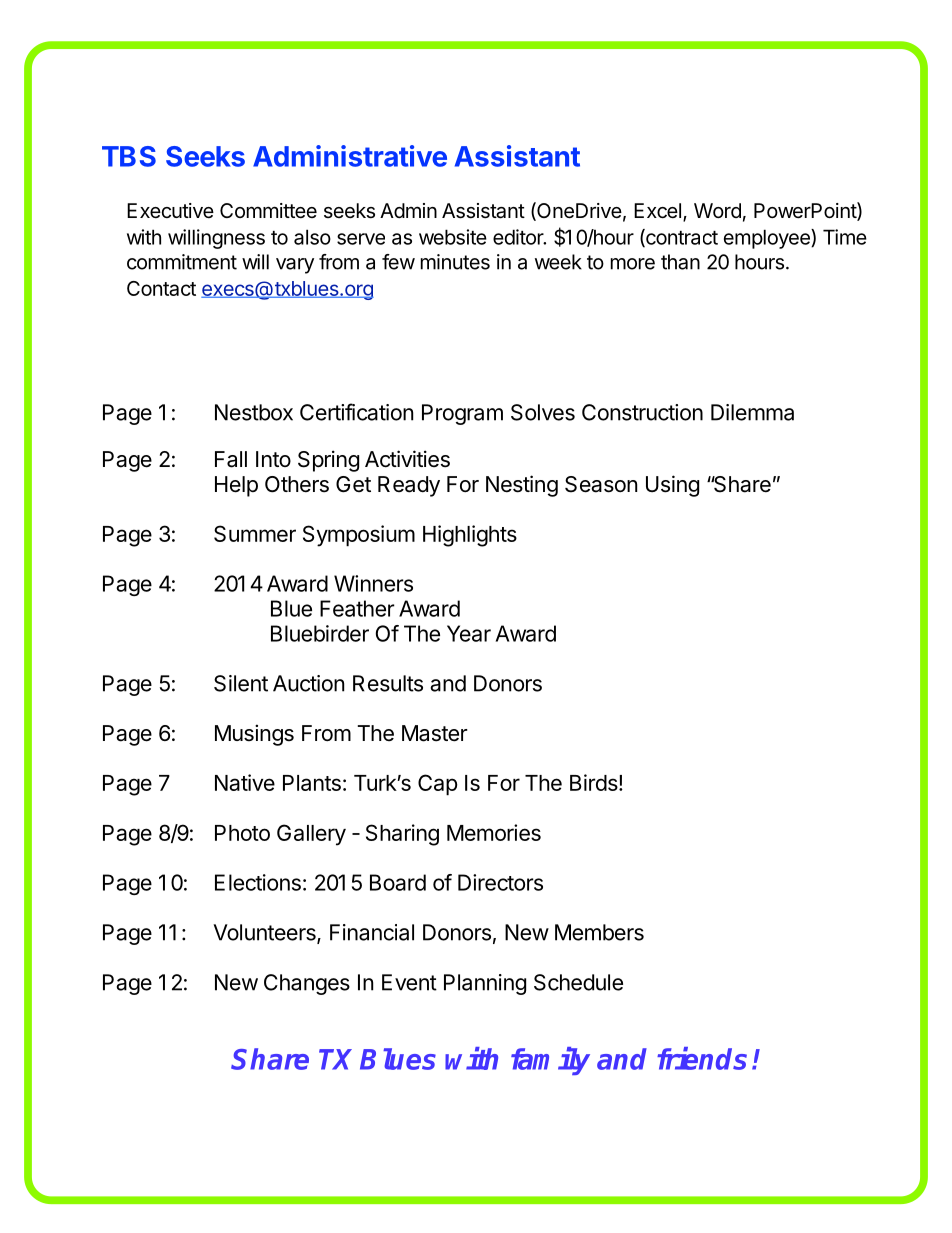 This screenshot has width=952, height=1233. I want to click on Program, so click(462, 414).
